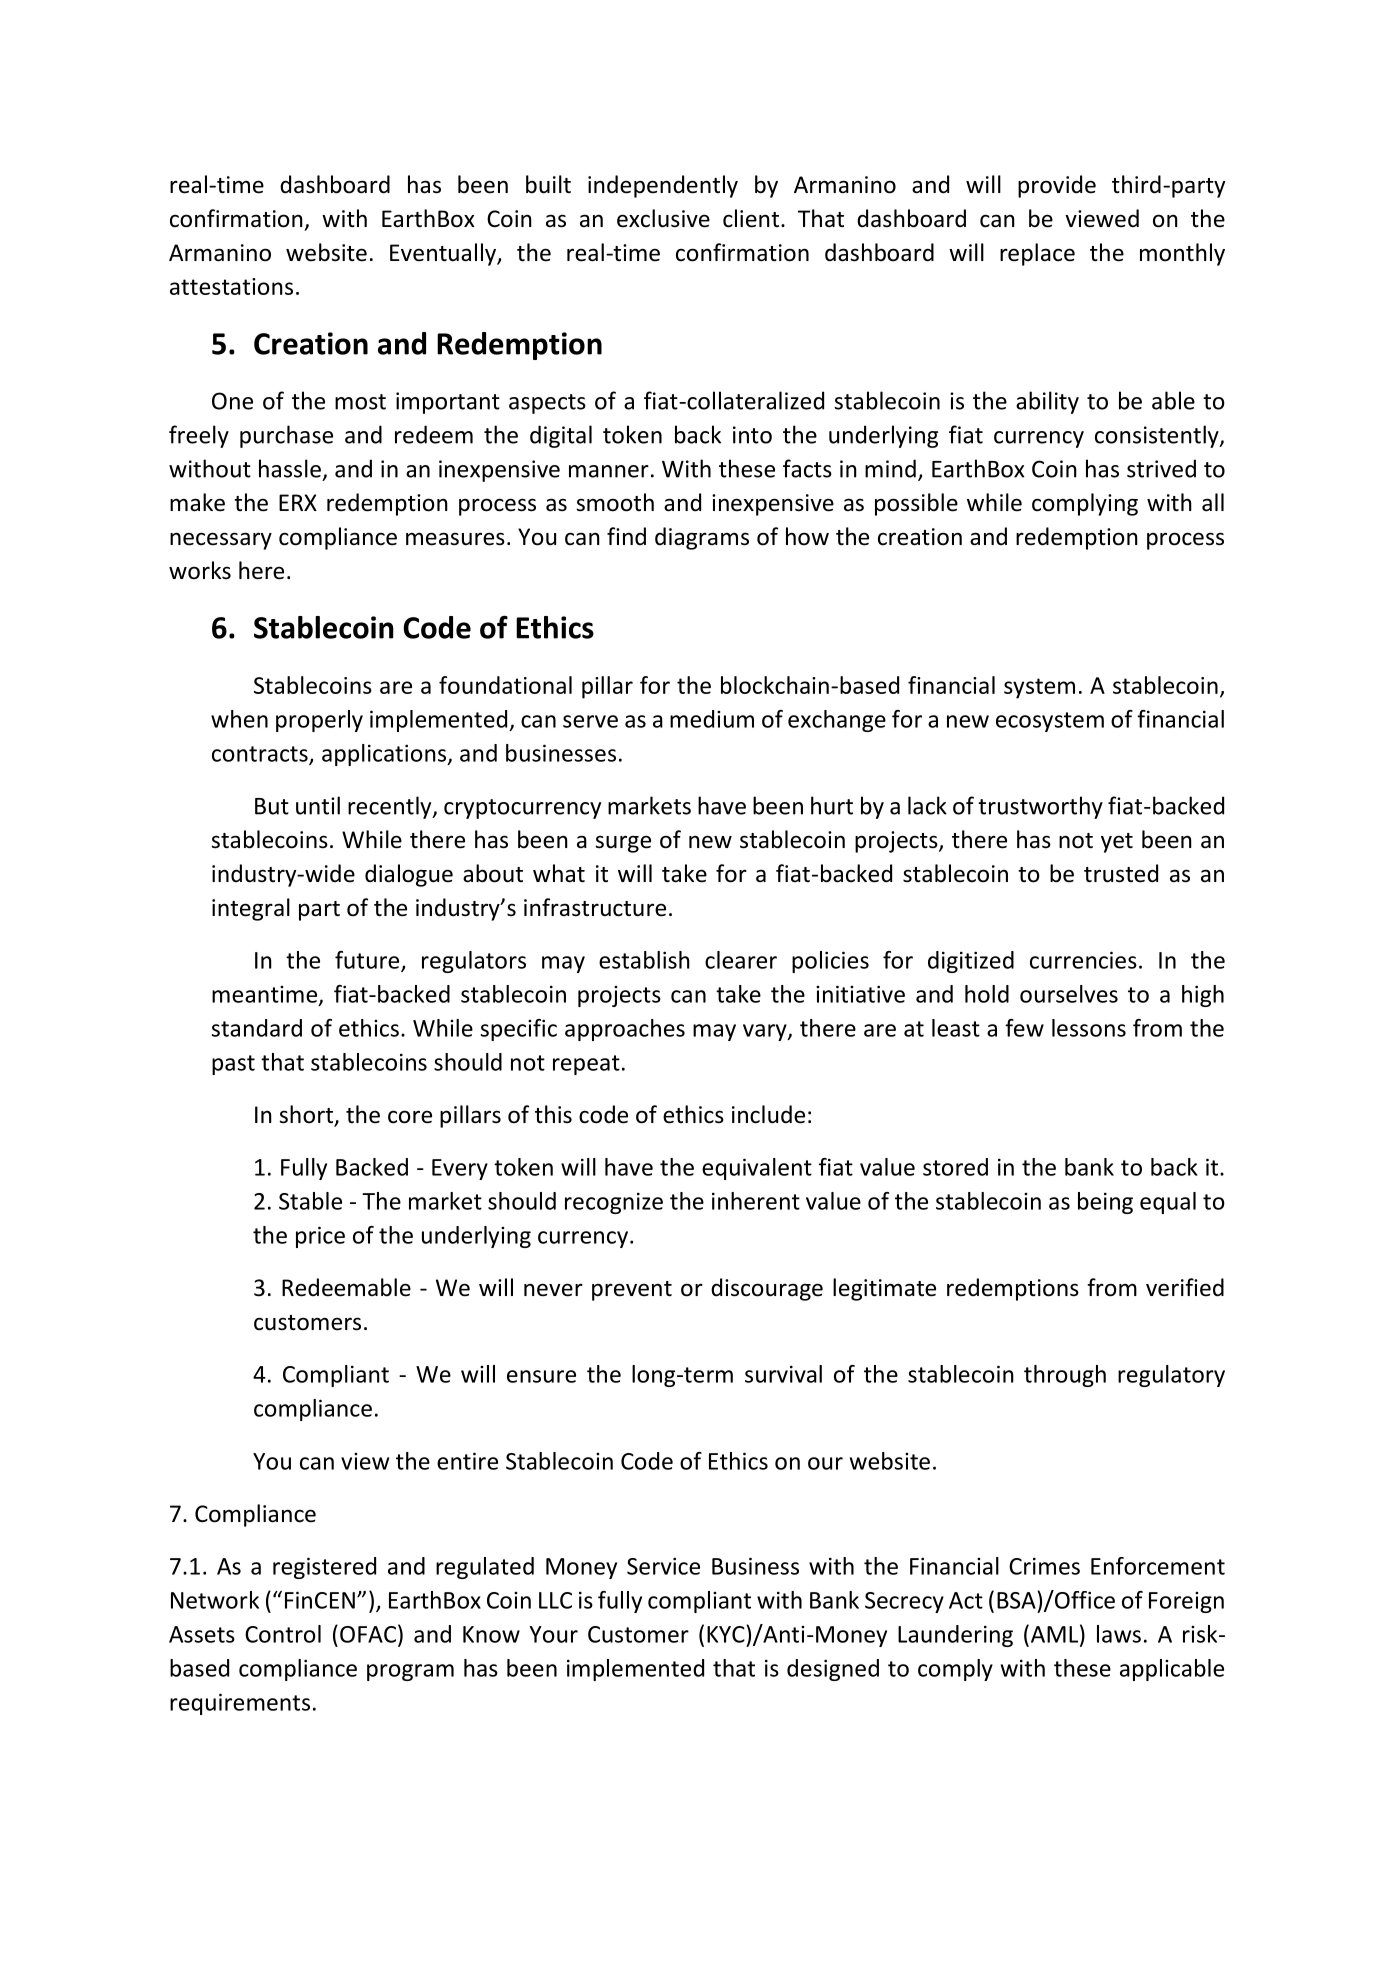  I want to click on equivalent, so click(757, 1169).
